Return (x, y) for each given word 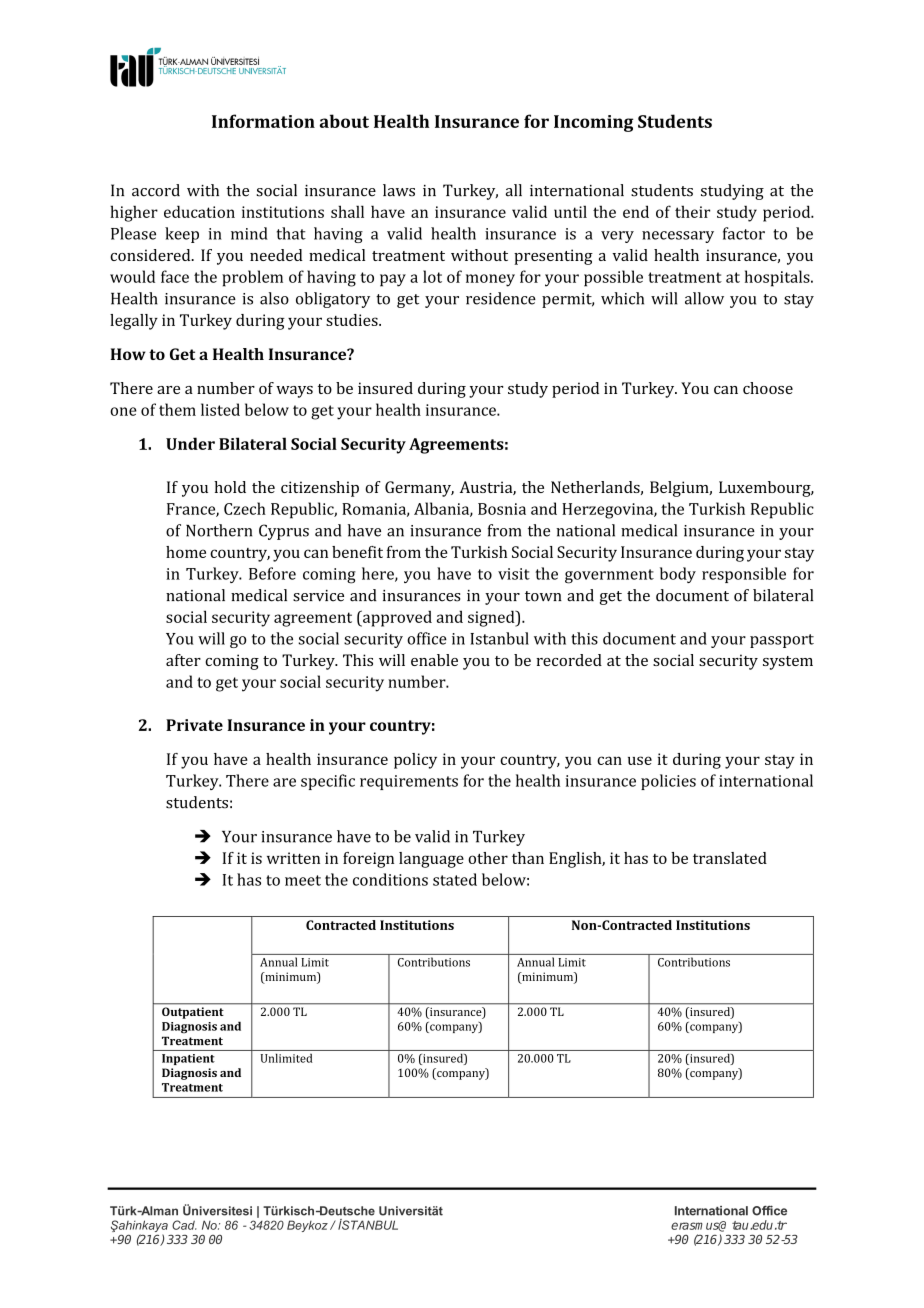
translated (730, 858)
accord (156, 190)
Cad (184, 1225)
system (788, 663)
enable (434, 660)
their (692, 211)
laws (399, 190)
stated (455, 879)
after (183, 660)
